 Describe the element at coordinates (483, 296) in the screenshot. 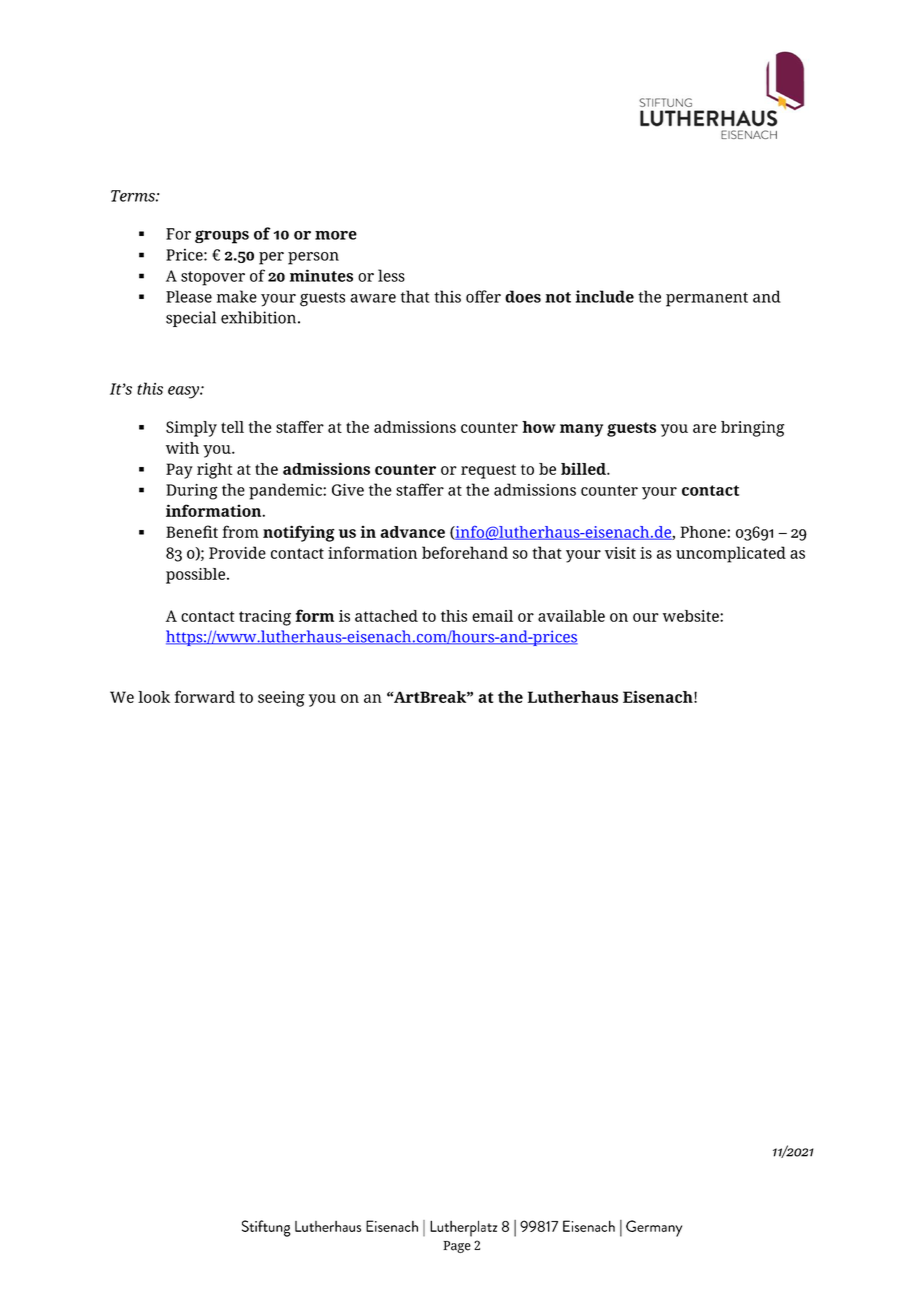

I see `offer` at that location.
